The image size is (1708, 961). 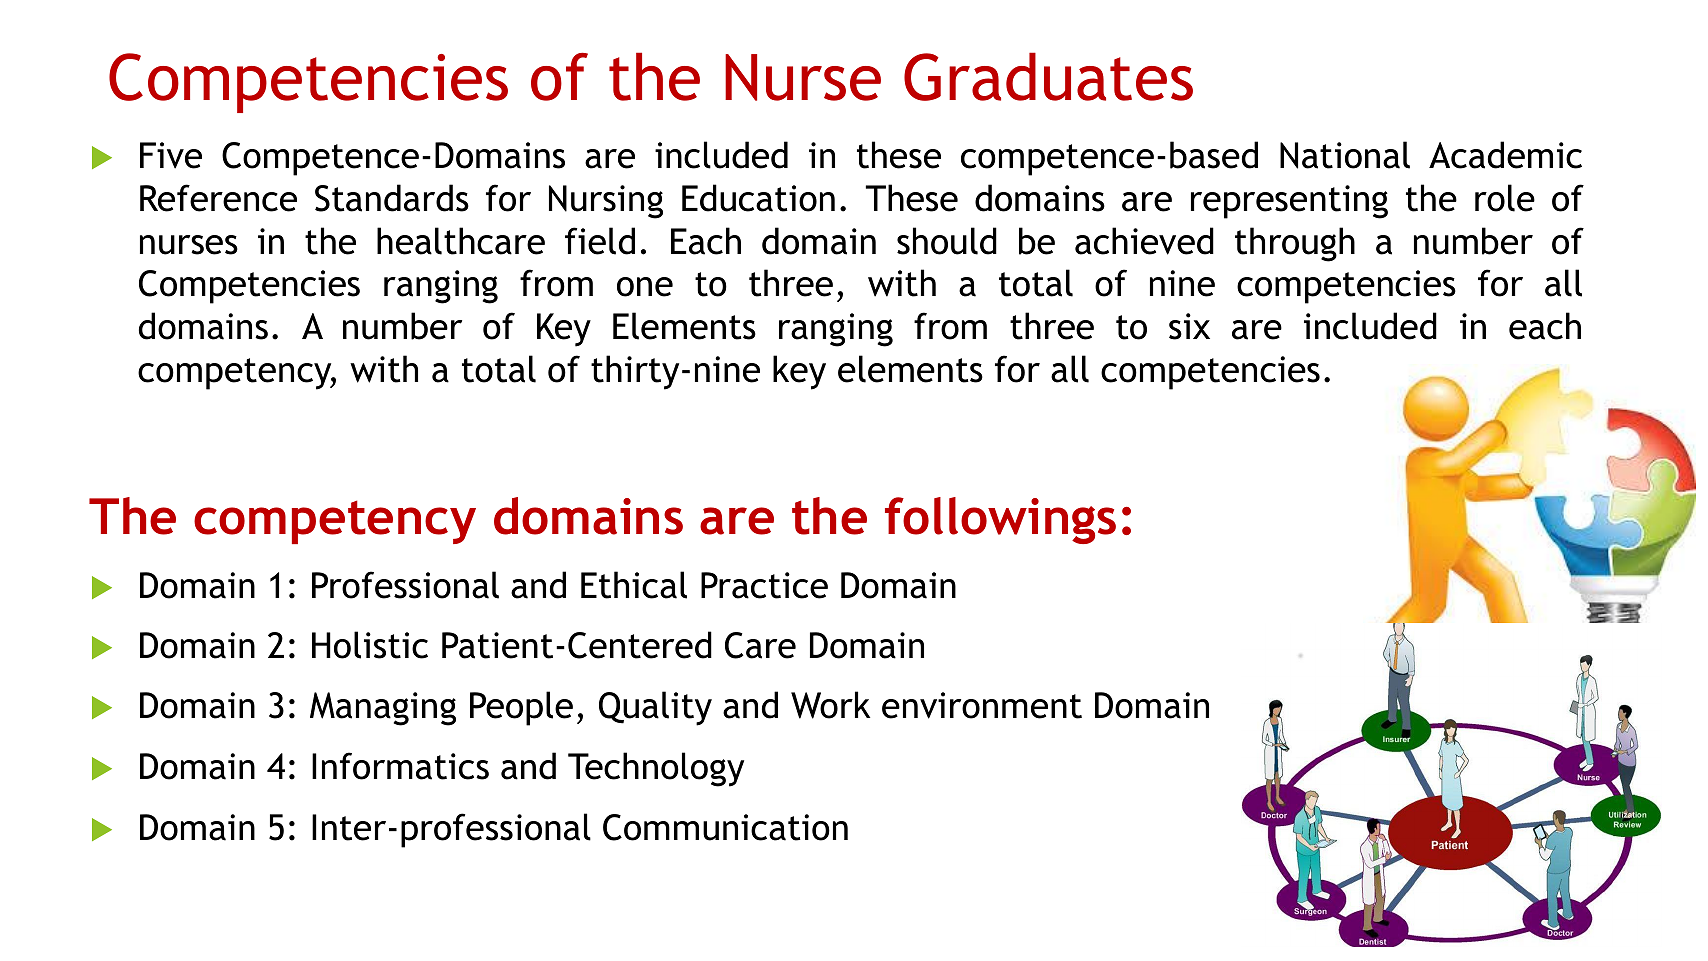 What do you see at coordinates (1345, 155) in the screenshot?
I see `National` at bounding box center [1345, 155].
